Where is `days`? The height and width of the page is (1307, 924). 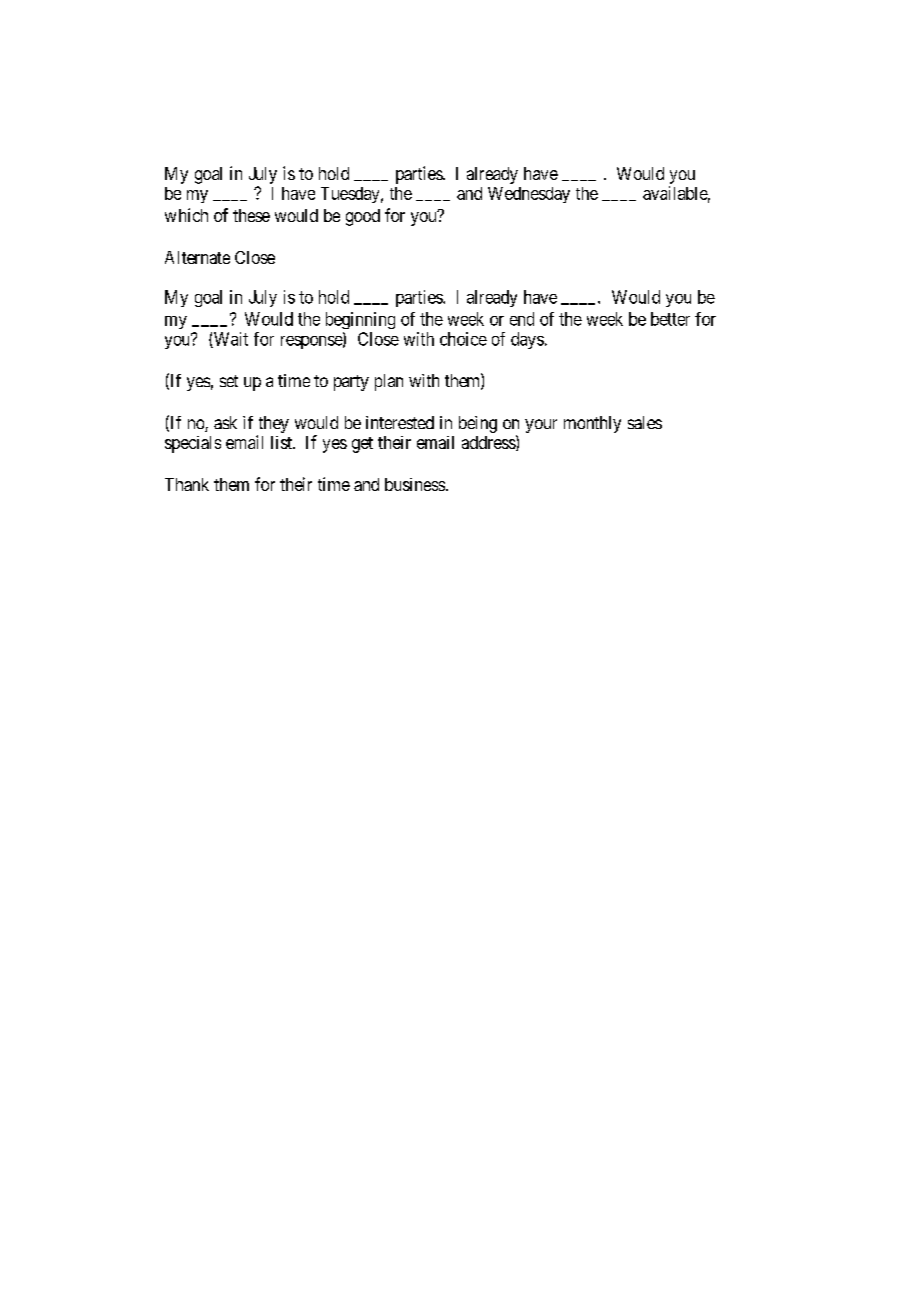 days is located at coordinates (527, 340).
